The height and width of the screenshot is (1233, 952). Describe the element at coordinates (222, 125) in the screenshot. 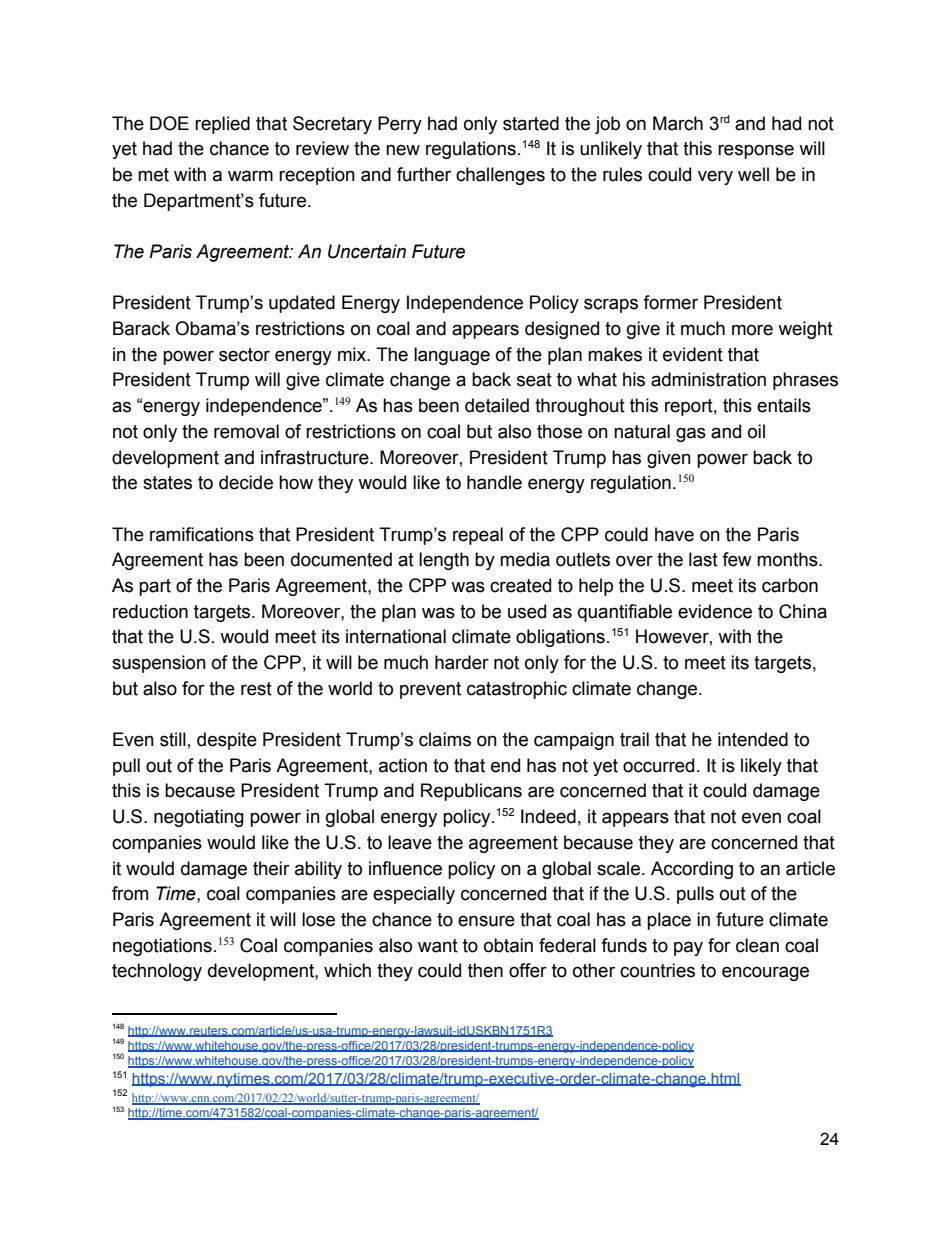

I see `replied` at that location.
